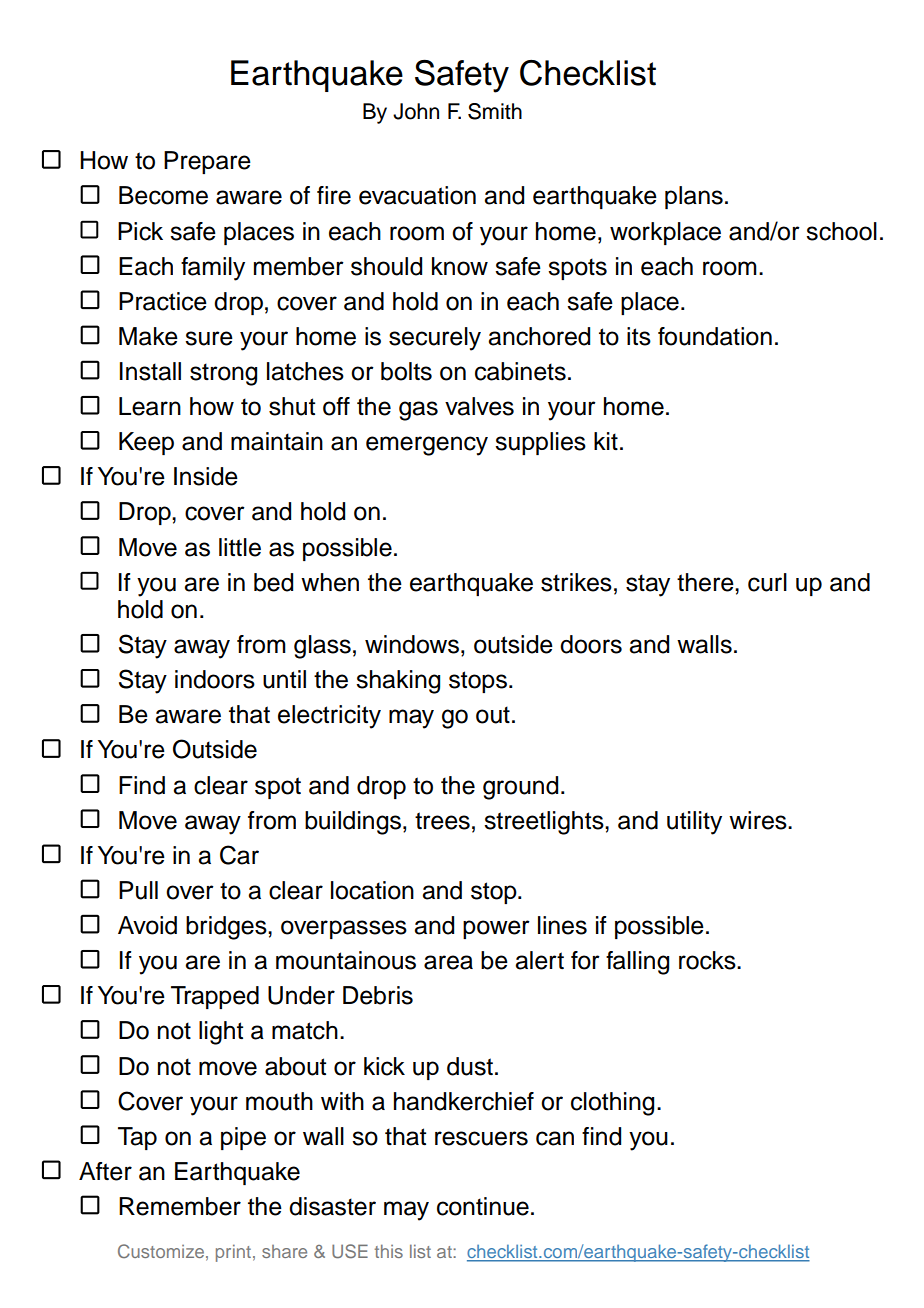 The width and height of the image is (924, 1308). What do you see at coordinates (612, 1104) in the image?
I see `clothing` at bounding box center [612, 1104].
